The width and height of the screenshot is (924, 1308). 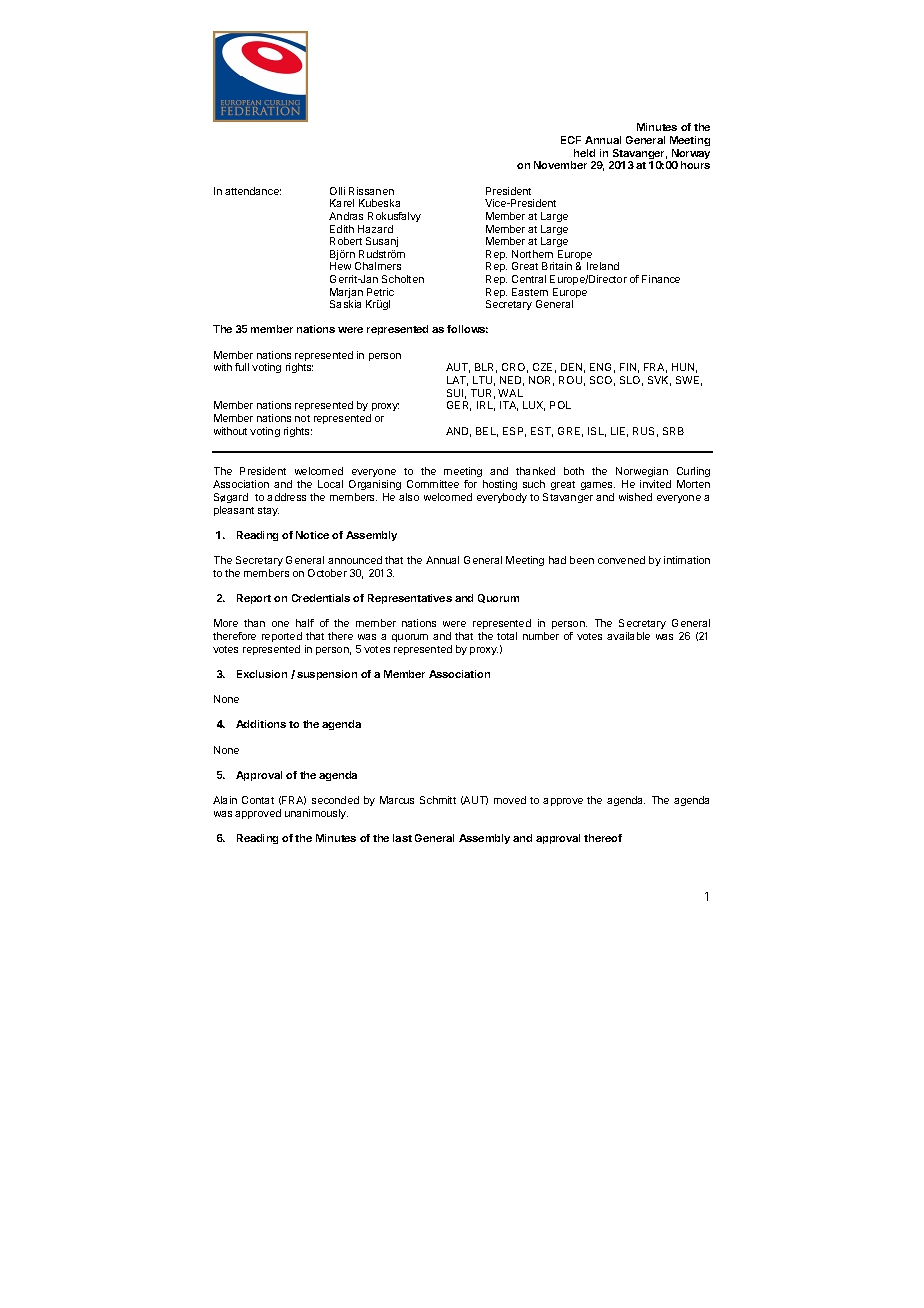 I want to click on Committee, so click(x=433, y=484).
